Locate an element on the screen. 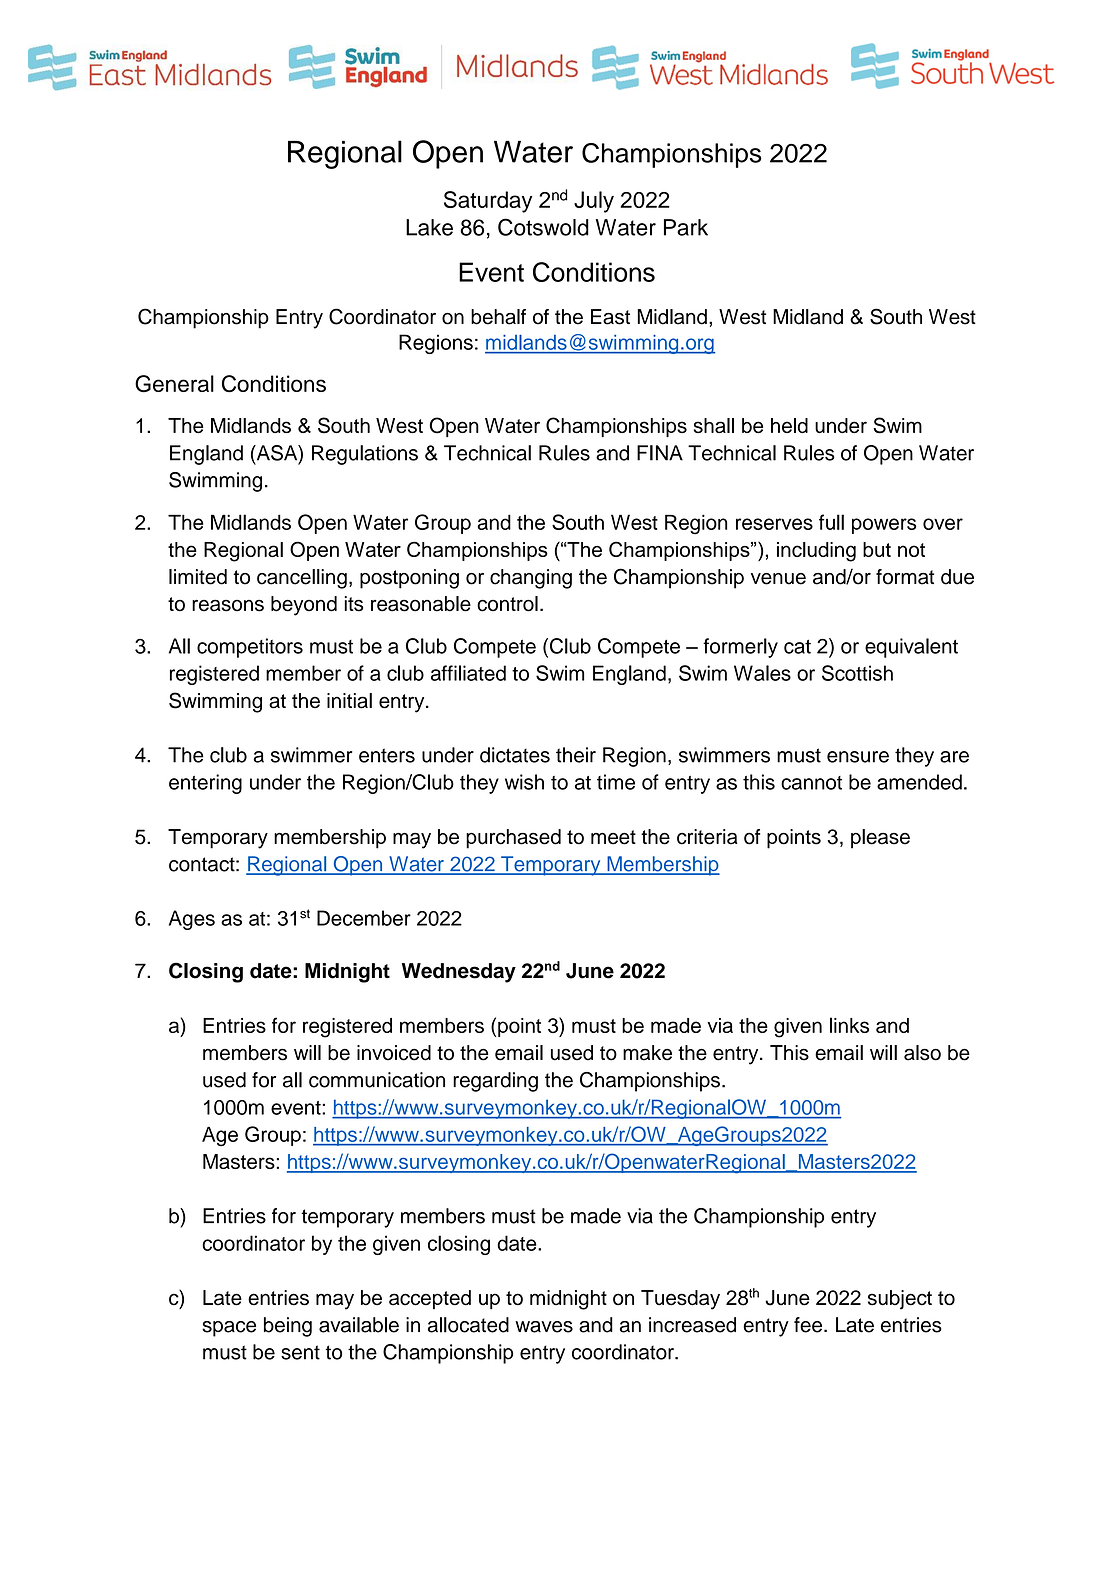  ensure is located at coordinates (858, 757).
